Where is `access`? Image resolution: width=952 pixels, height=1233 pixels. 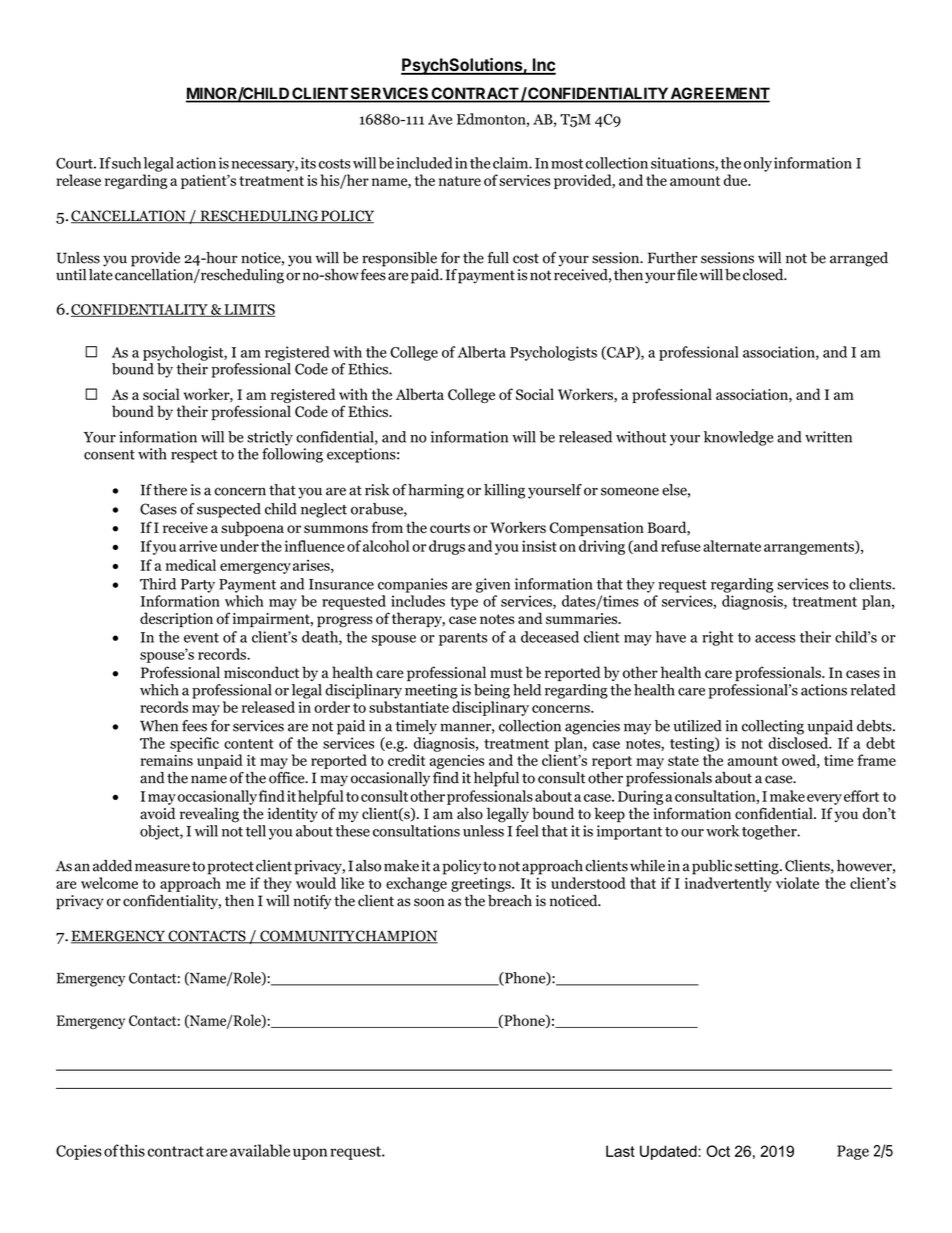
access is located at coordinates (775, 639).
